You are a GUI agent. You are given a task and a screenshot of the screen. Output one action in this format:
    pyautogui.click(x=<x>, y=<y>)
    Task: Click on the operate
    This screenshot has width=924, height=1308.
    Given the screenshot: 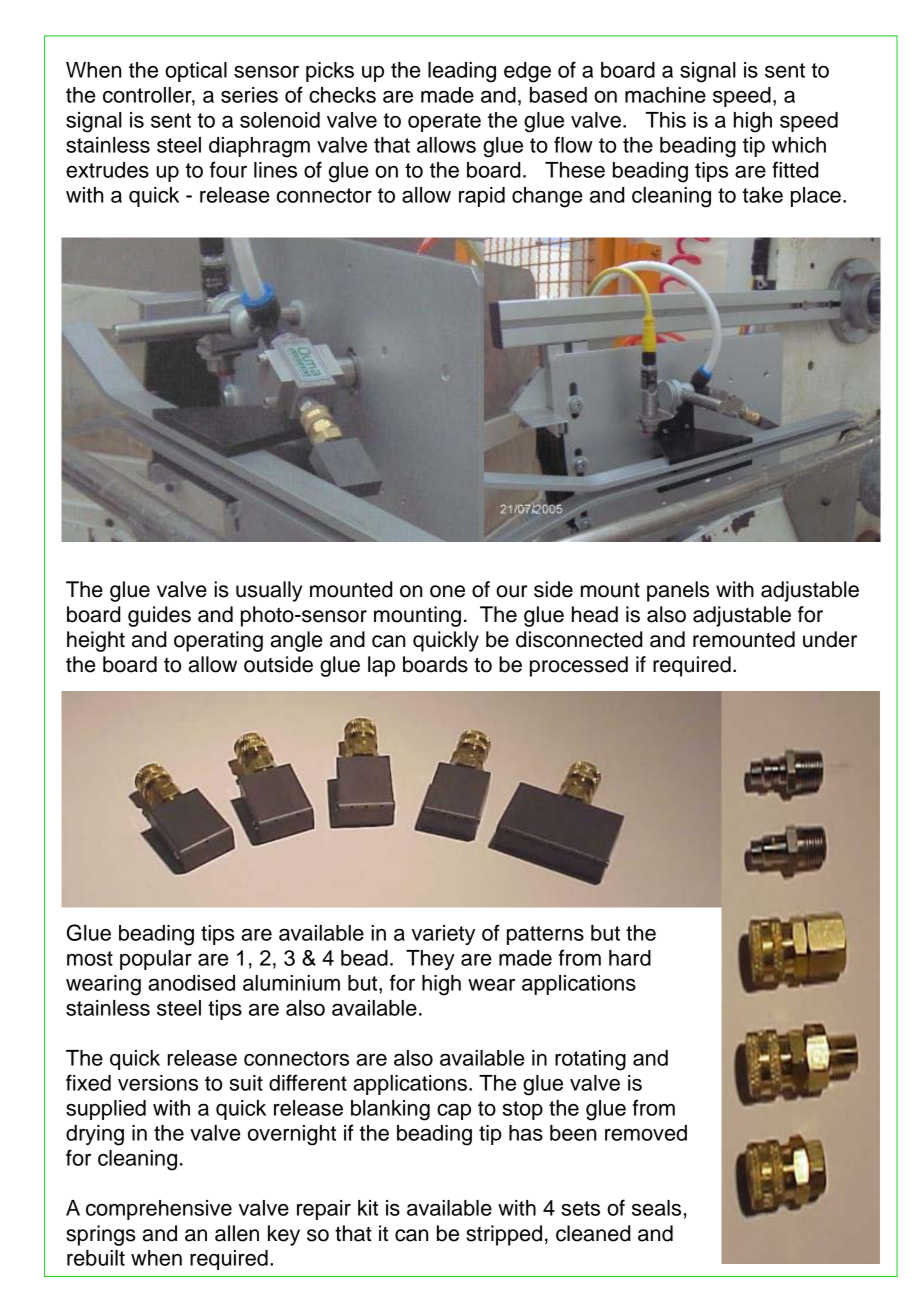 What is the action you would take?
    pyautogui.click(x=444, y=122)
